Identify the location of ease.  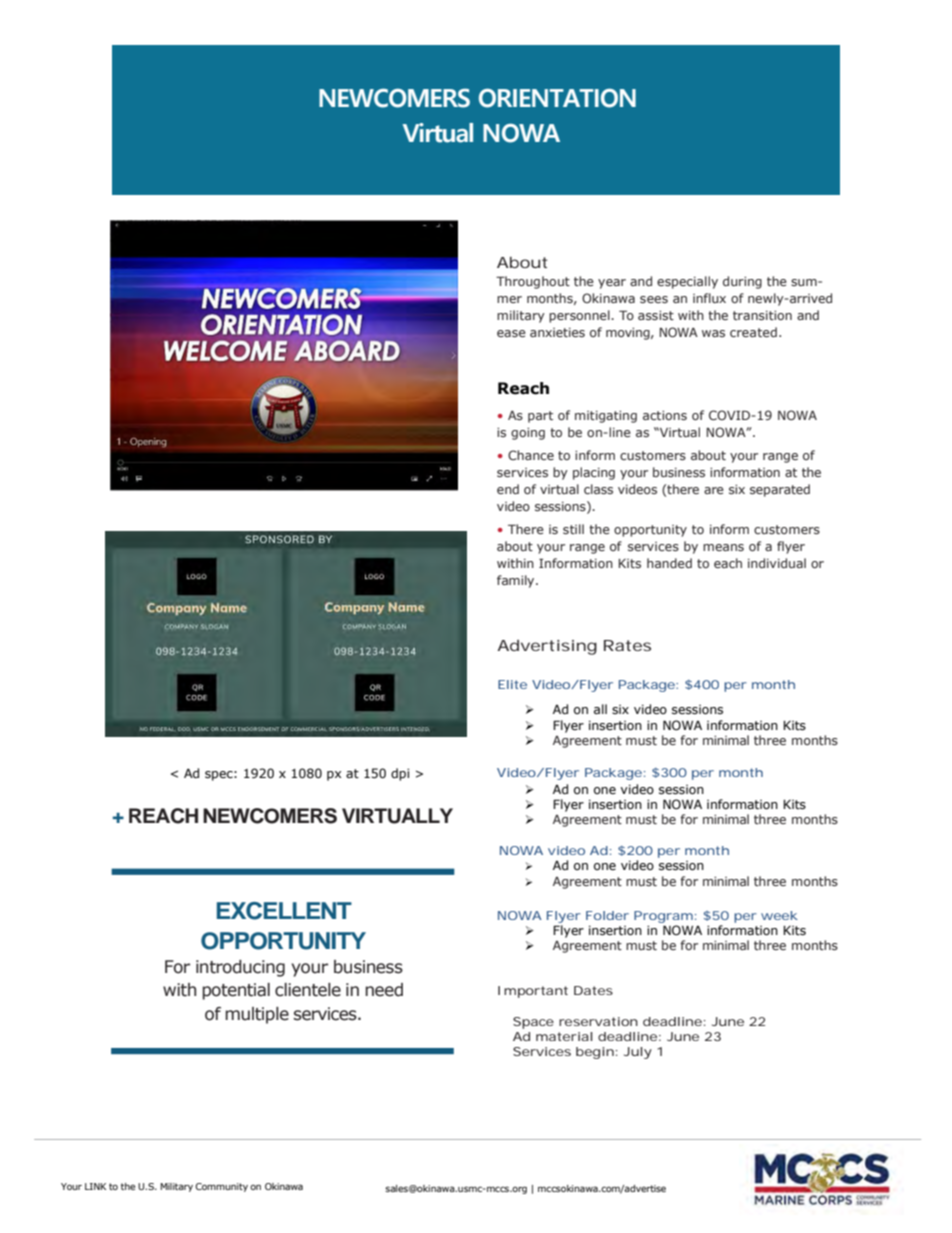
(511, 333).
